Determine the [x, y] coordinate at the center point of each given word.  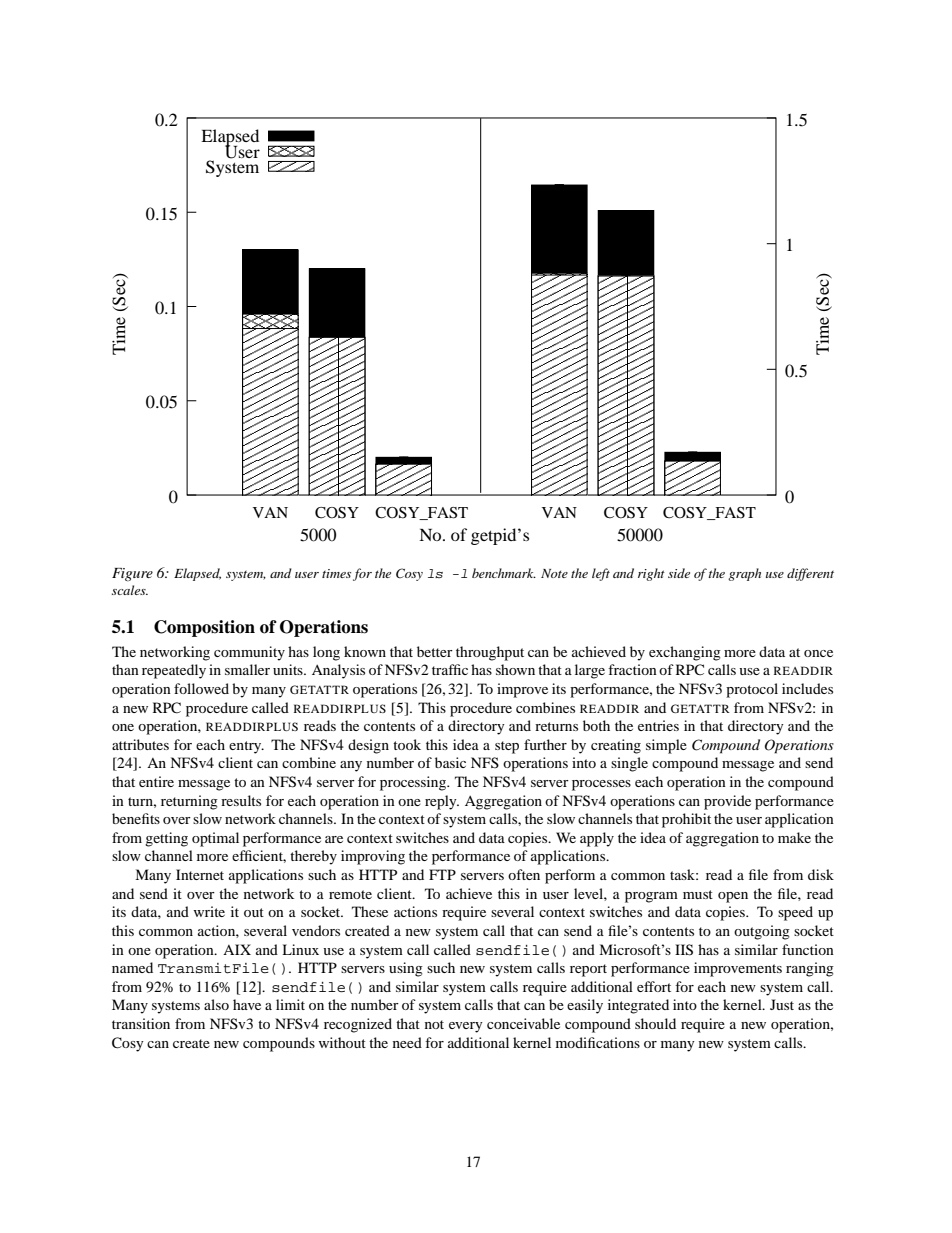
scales [130, 590]
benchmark [504, 573]
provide [727, 802]
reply [442, 802]
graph [744, 574]
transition [141, 1023]
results [241, 800]
